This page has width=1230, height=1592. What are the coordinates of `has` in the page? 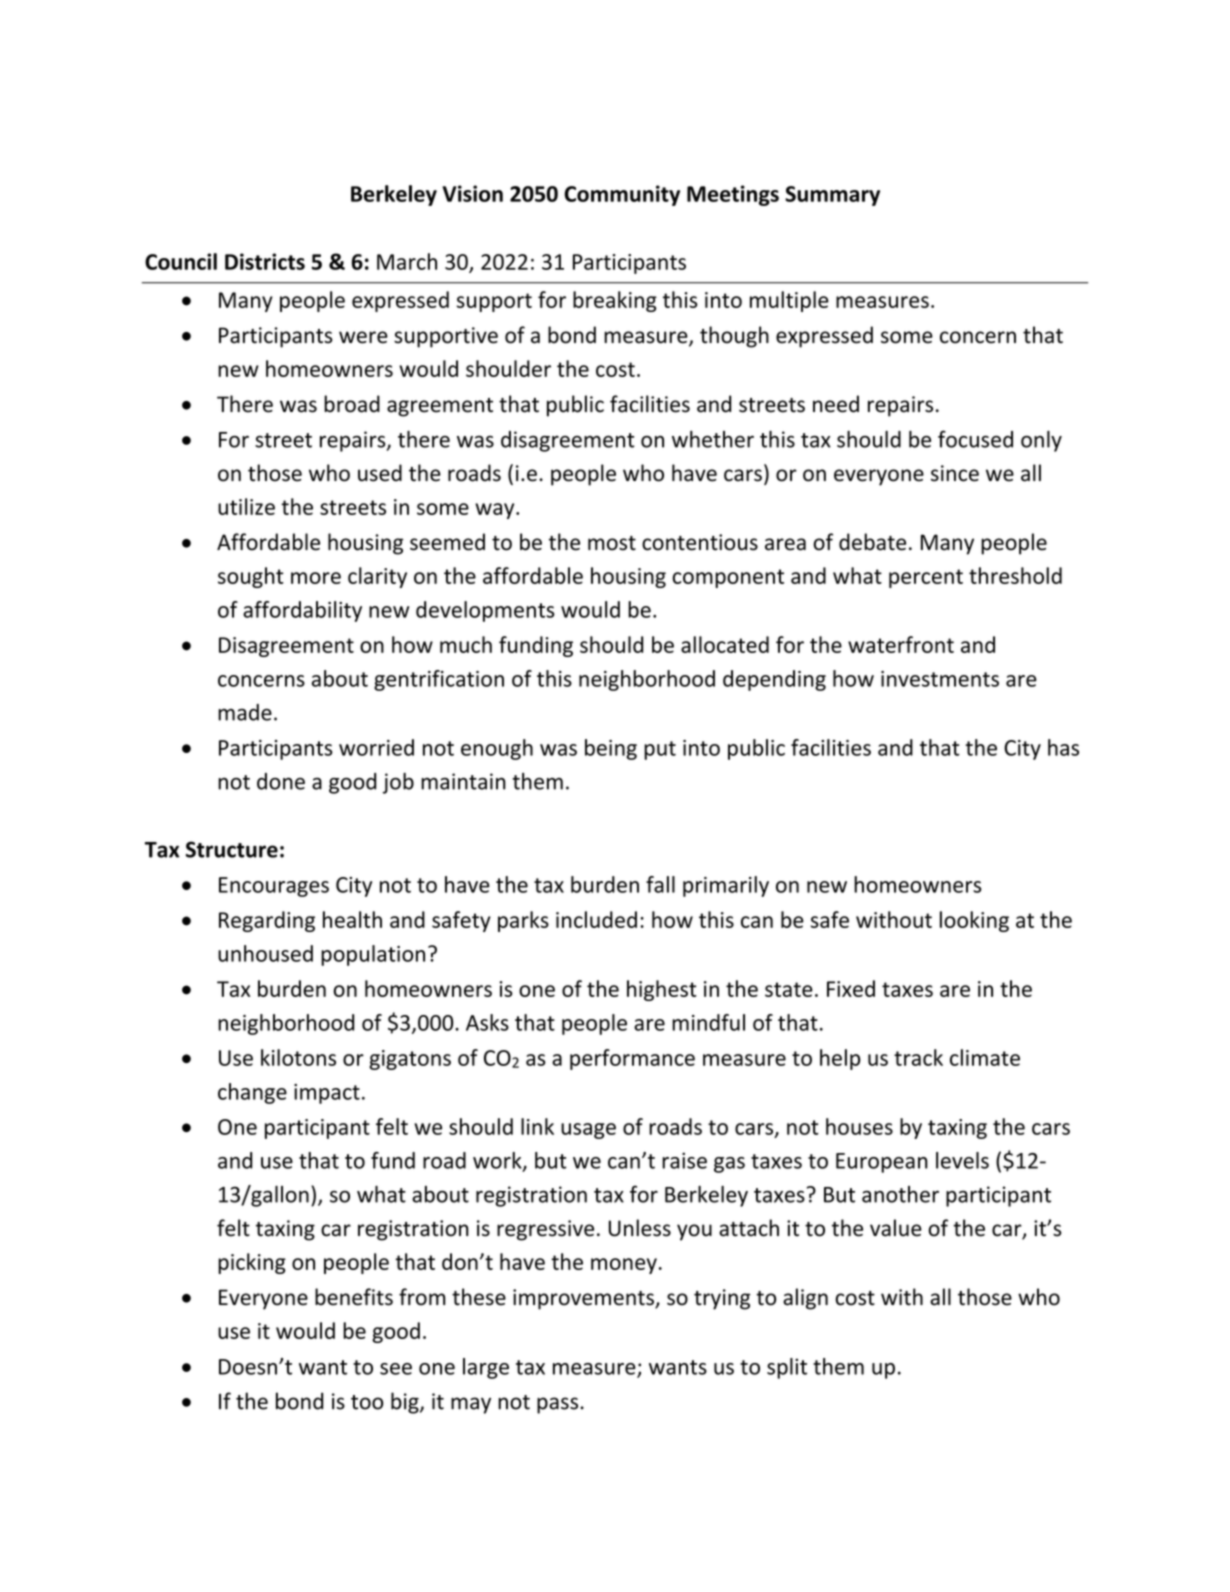 It's located at (1063, 747).
